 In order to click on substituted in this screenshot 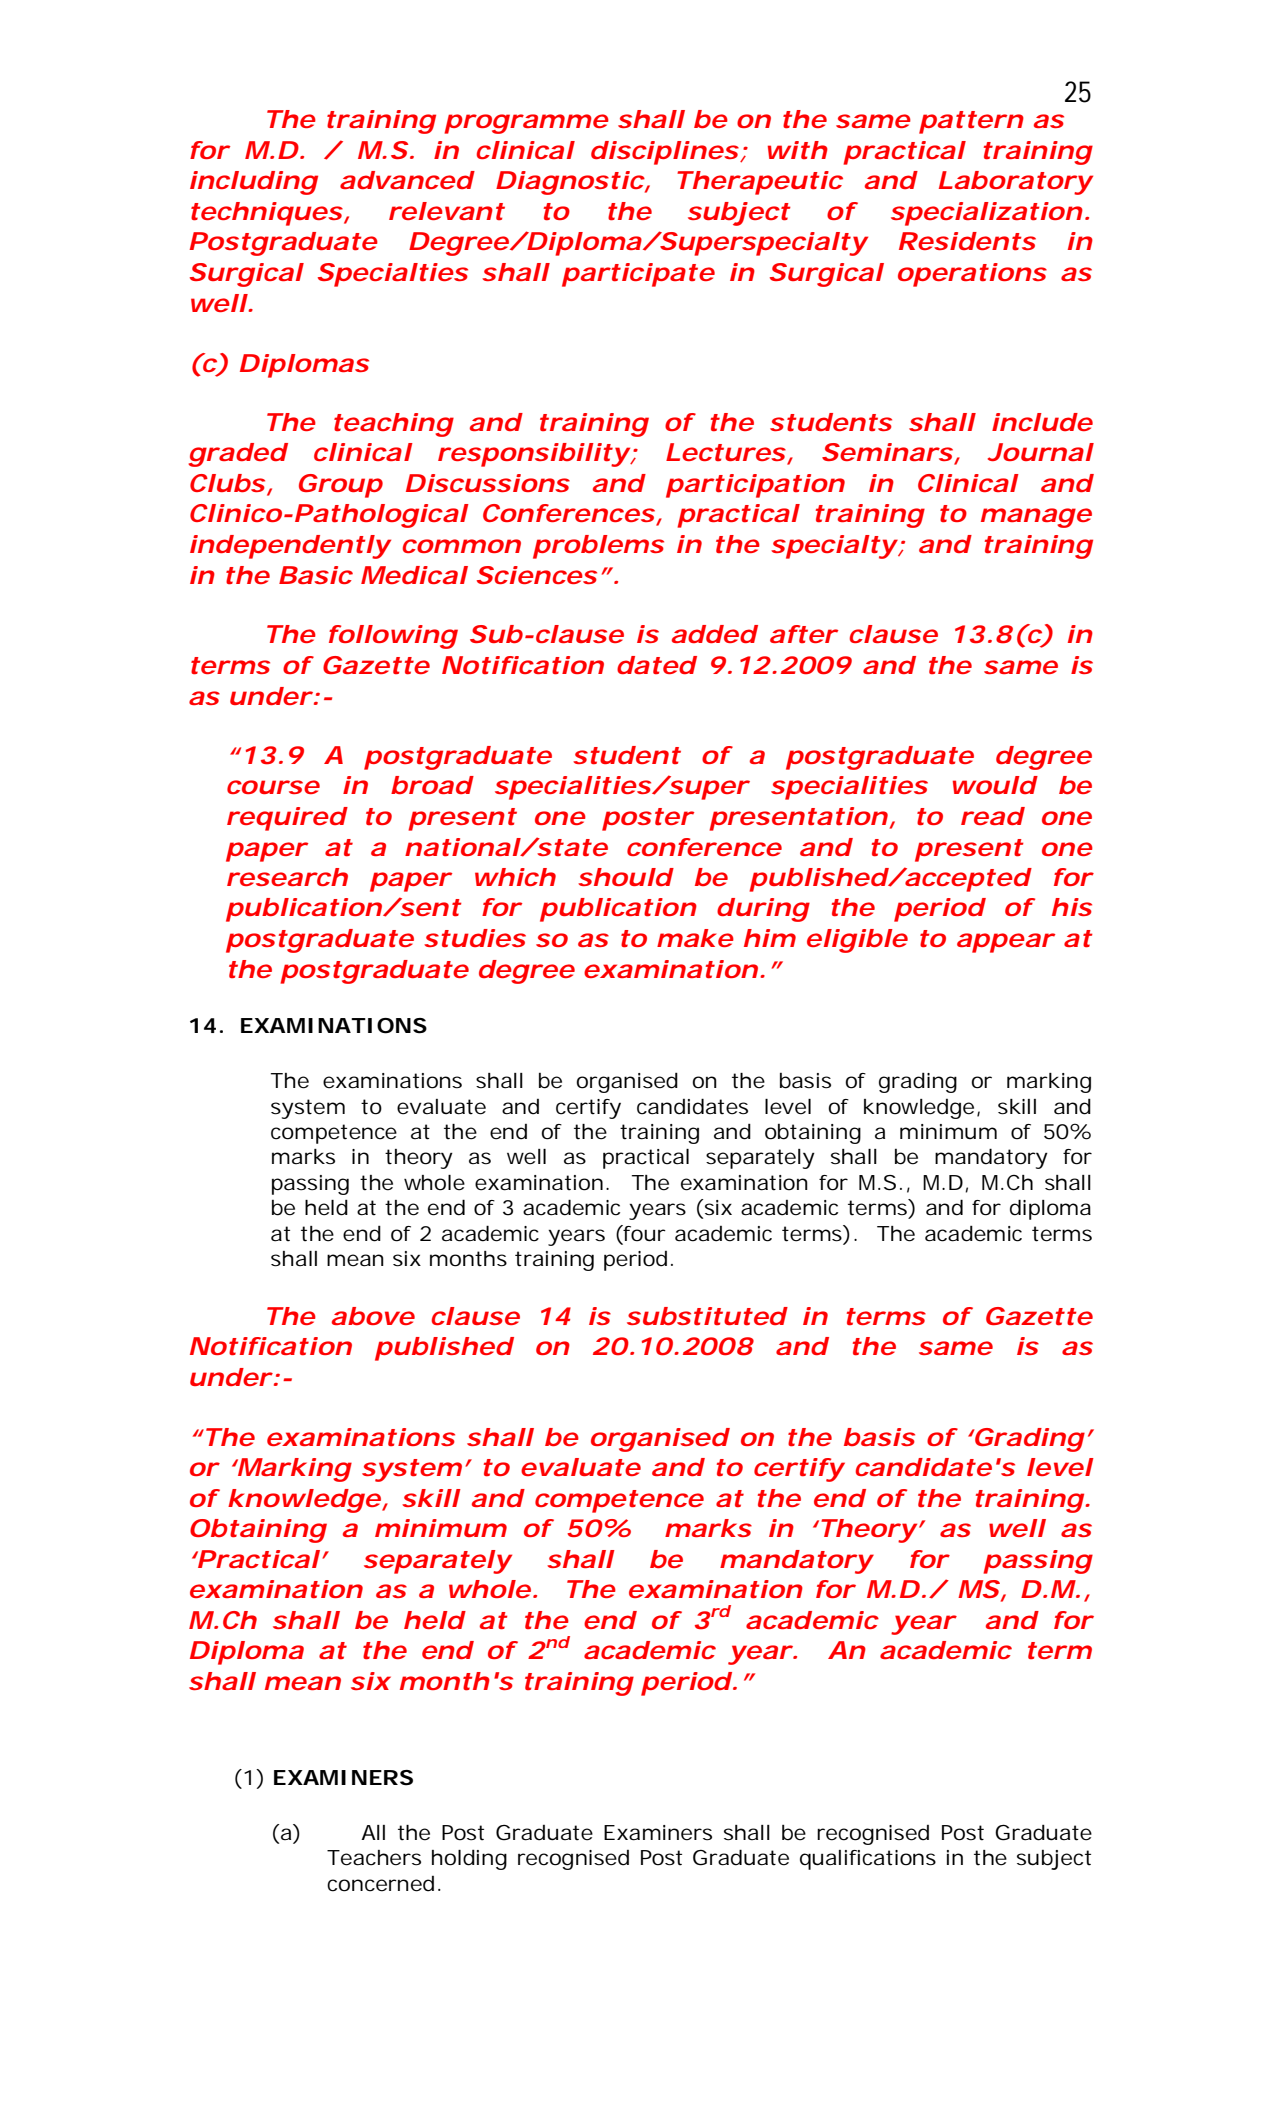, I will do `click(707, 1316)`.
